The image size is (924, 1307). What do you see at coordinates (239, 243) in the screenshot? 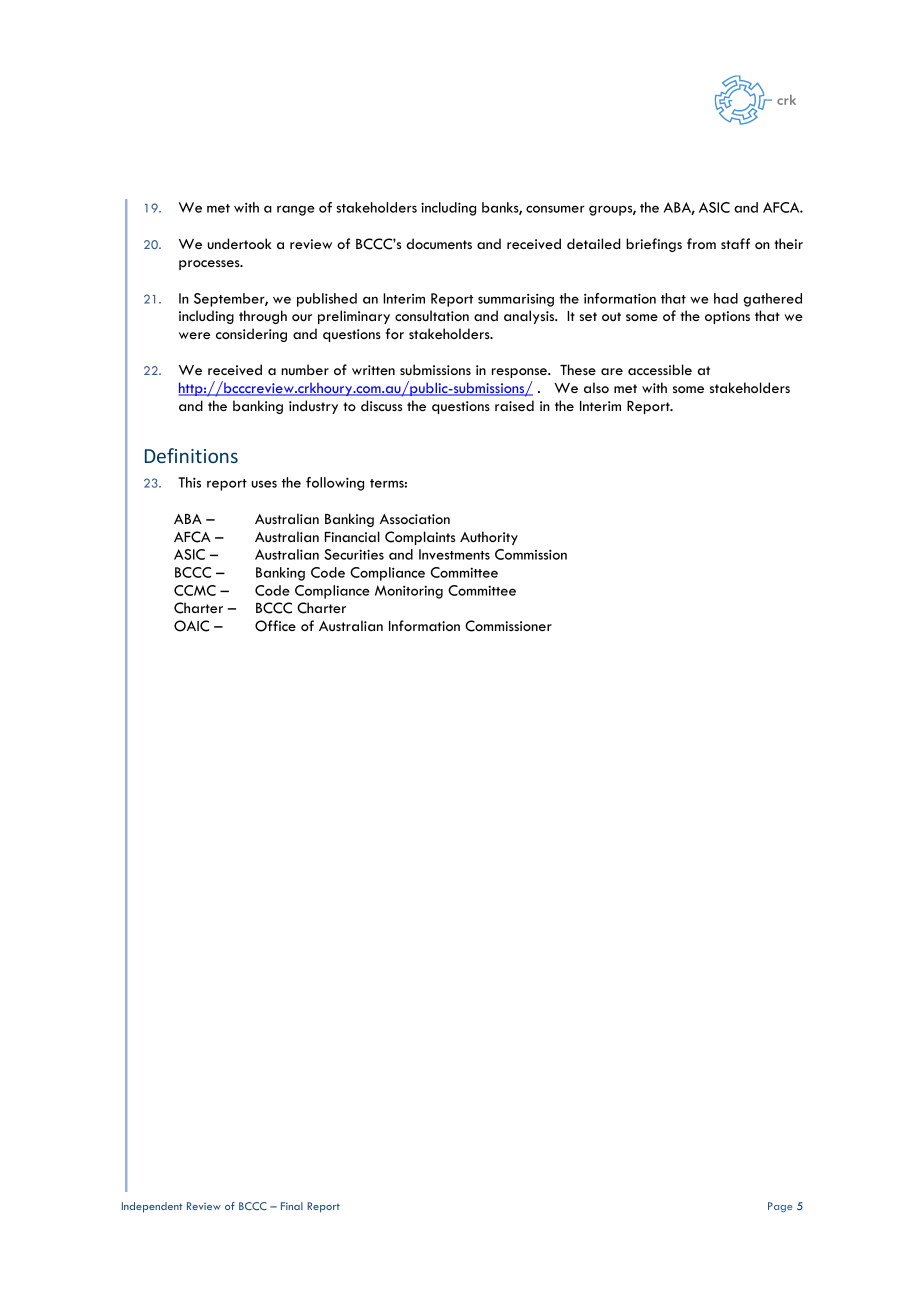
I see `undertook` at bounding box center [239, 243].
